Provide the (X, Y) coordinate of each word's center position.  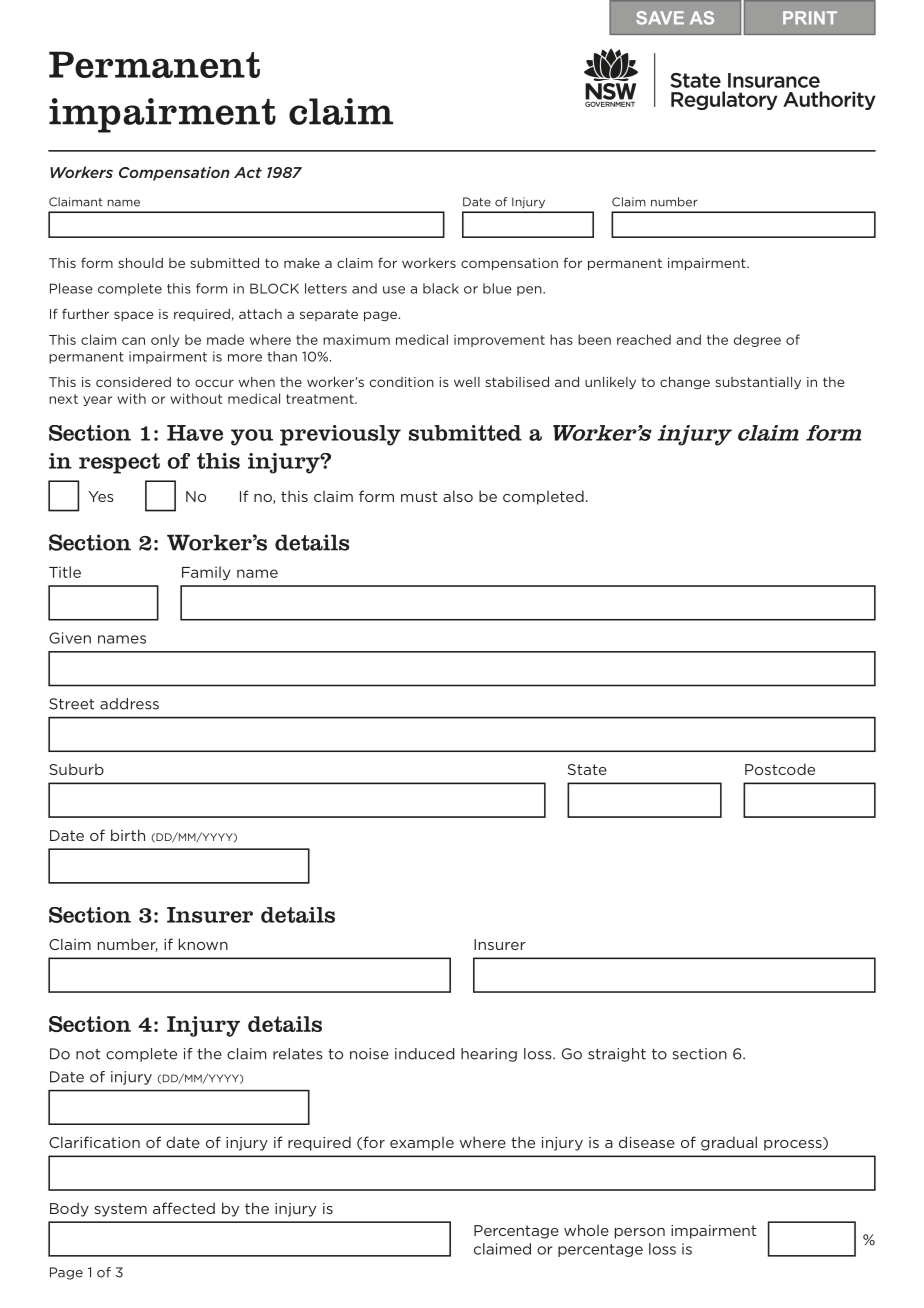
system (120, 1210)
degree (757, 340)
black (441, 288)
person (640, 1233)
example (422, 1143)
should (140, 263)
